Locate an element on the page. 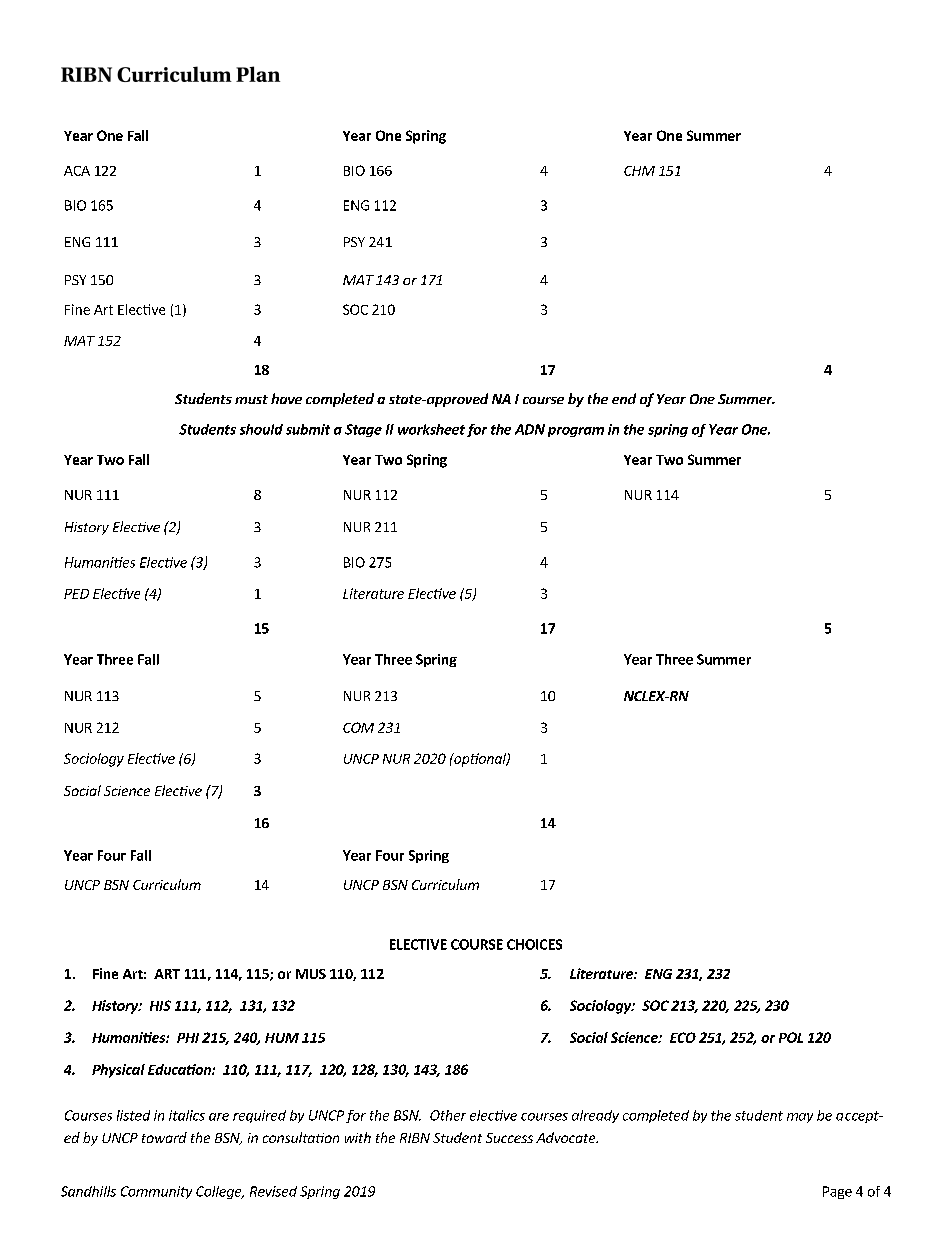 The image size is (952, 1233). ACA is located at coordinates (77, 171).
